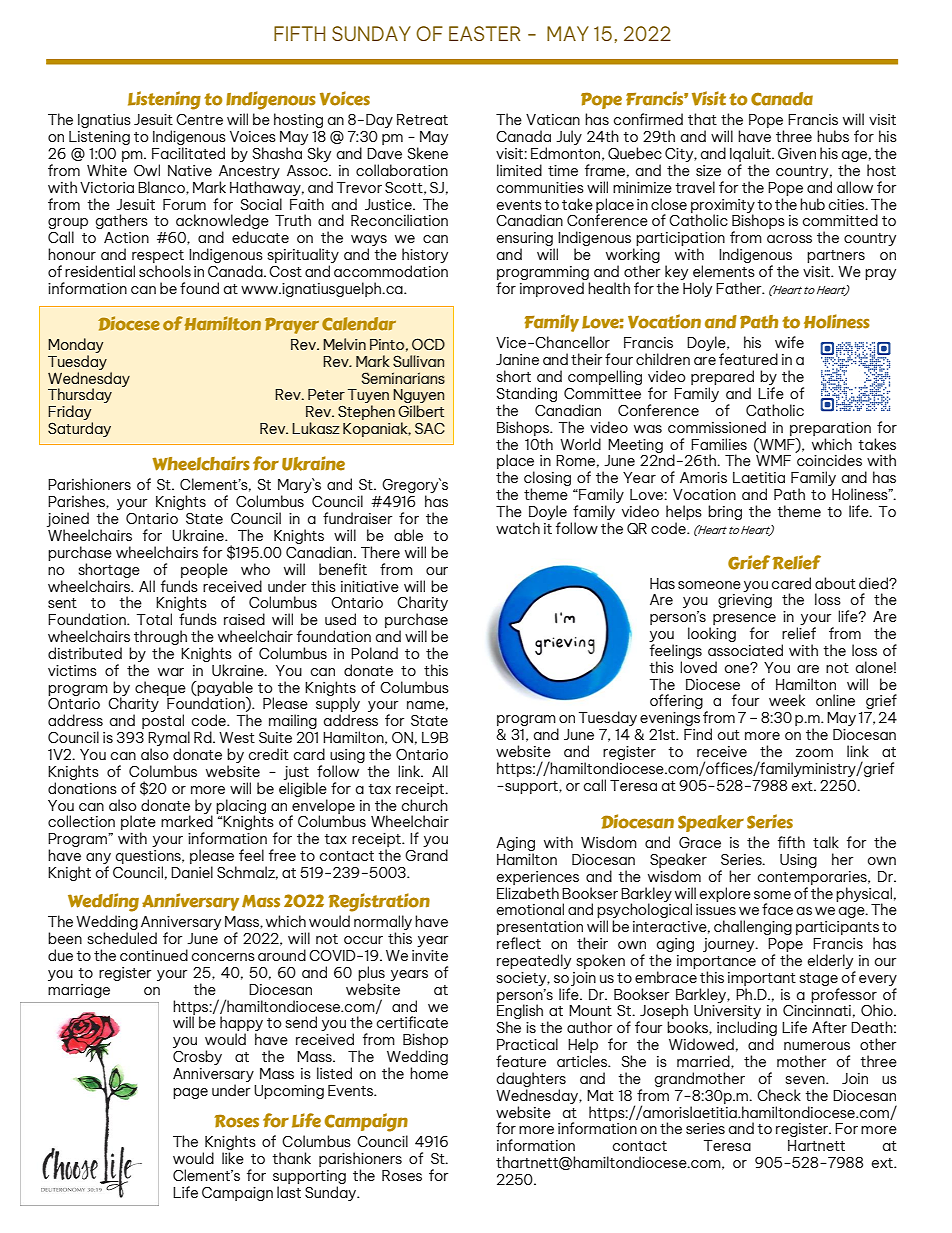  Describe the element at coordinates (79, 429) in the document. I see `Saturday` at that location.
